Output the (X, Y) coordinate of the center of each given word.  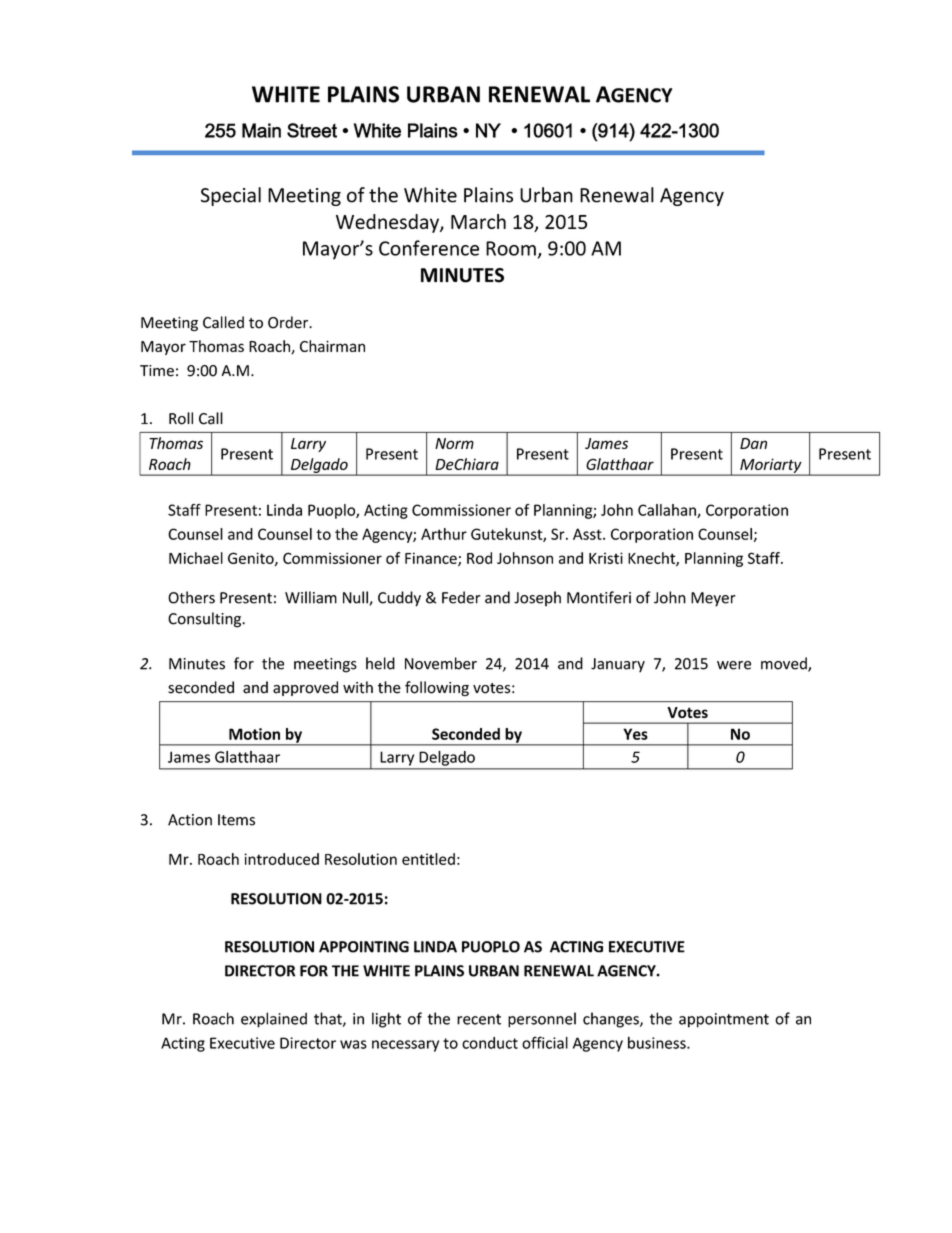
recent (479, 1019)
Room (511, 248)
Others (191, 597)
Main (261, 130)
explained (274, 1020)
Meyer (713, 599)
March (478, 221)
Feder (461, 597)
